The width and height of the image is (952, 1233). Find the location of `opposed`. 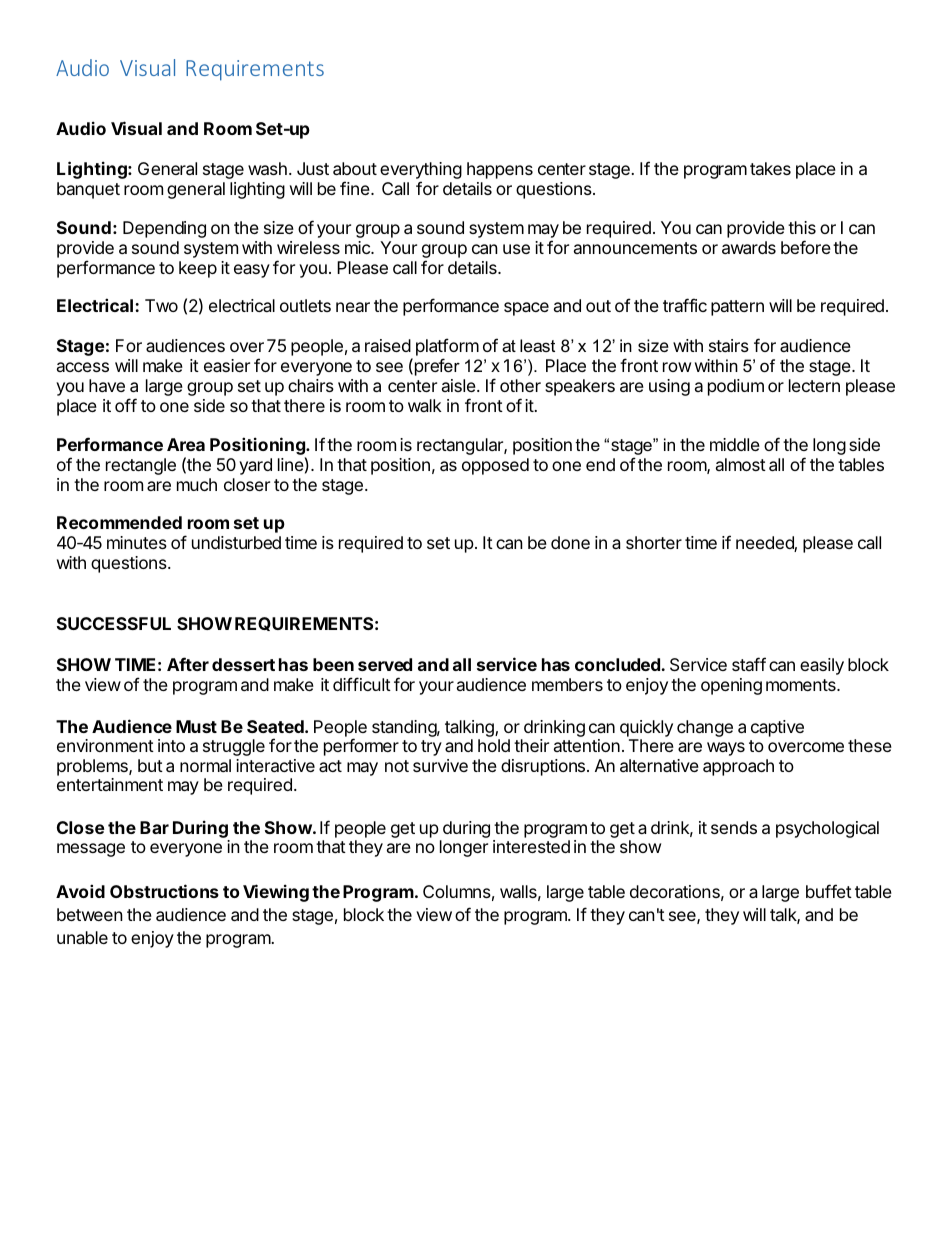

opposed is located at coordinates (495, 466).
